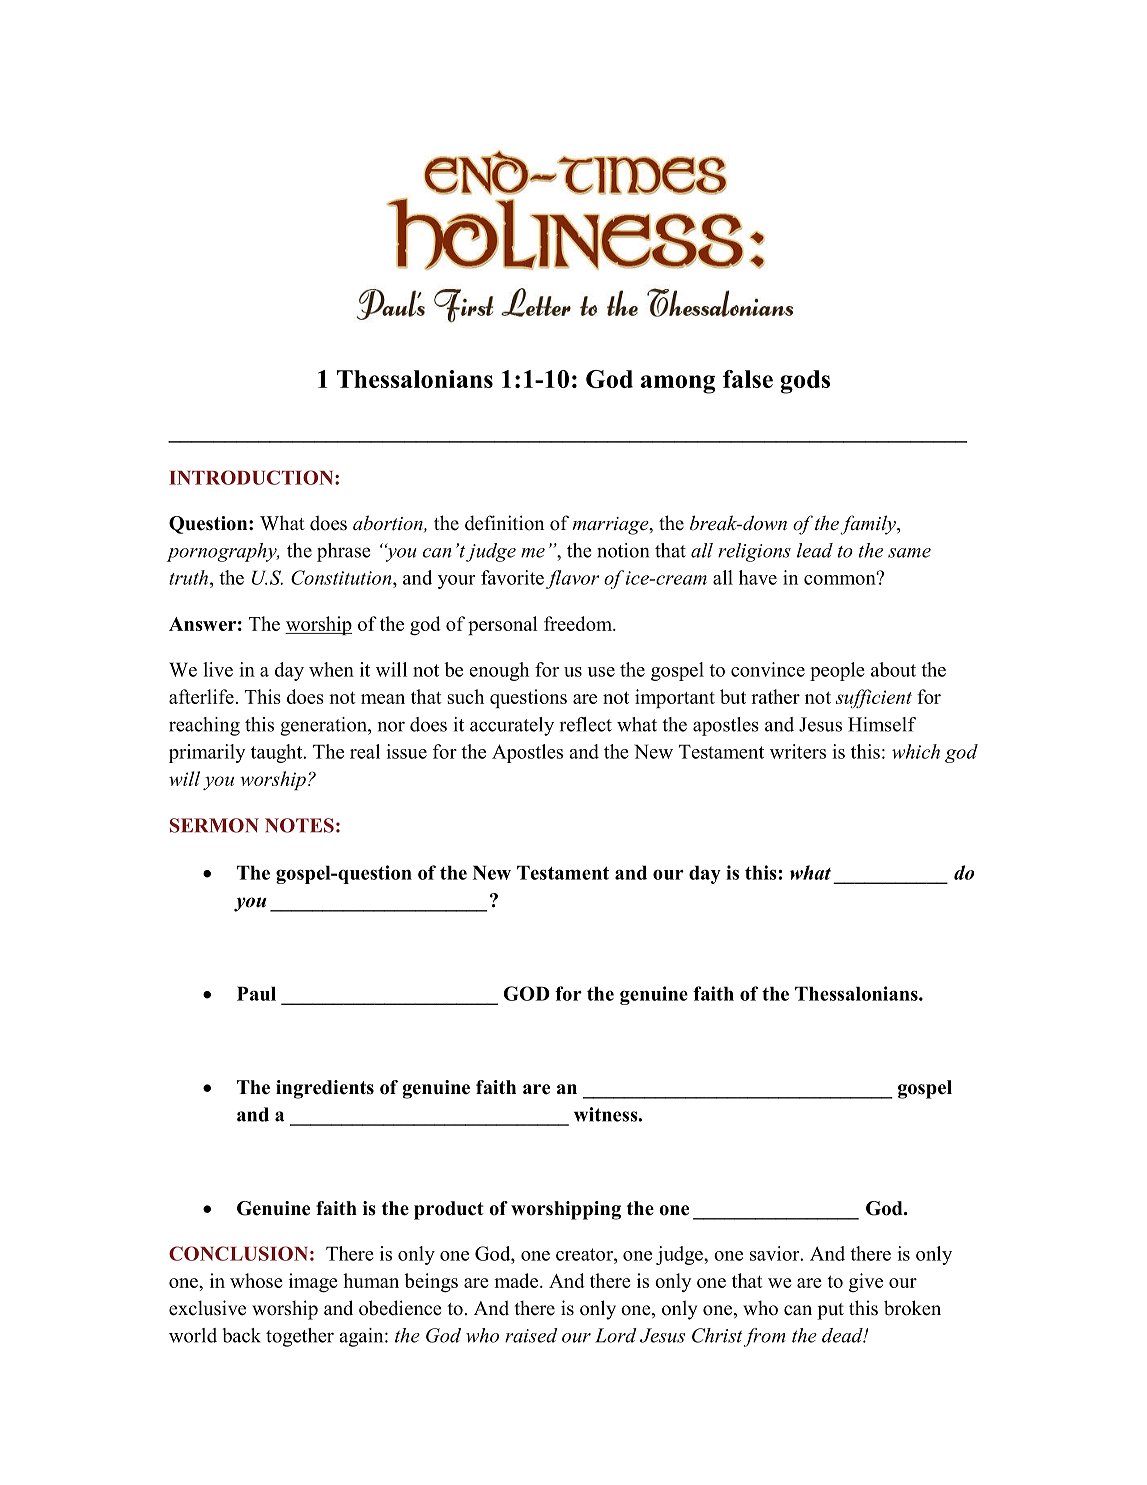 The image size is (1147, 1485). What do you see at coordinates (805, 382) in the screenshot?
I see `gods` at bounding box center [805, 382].
